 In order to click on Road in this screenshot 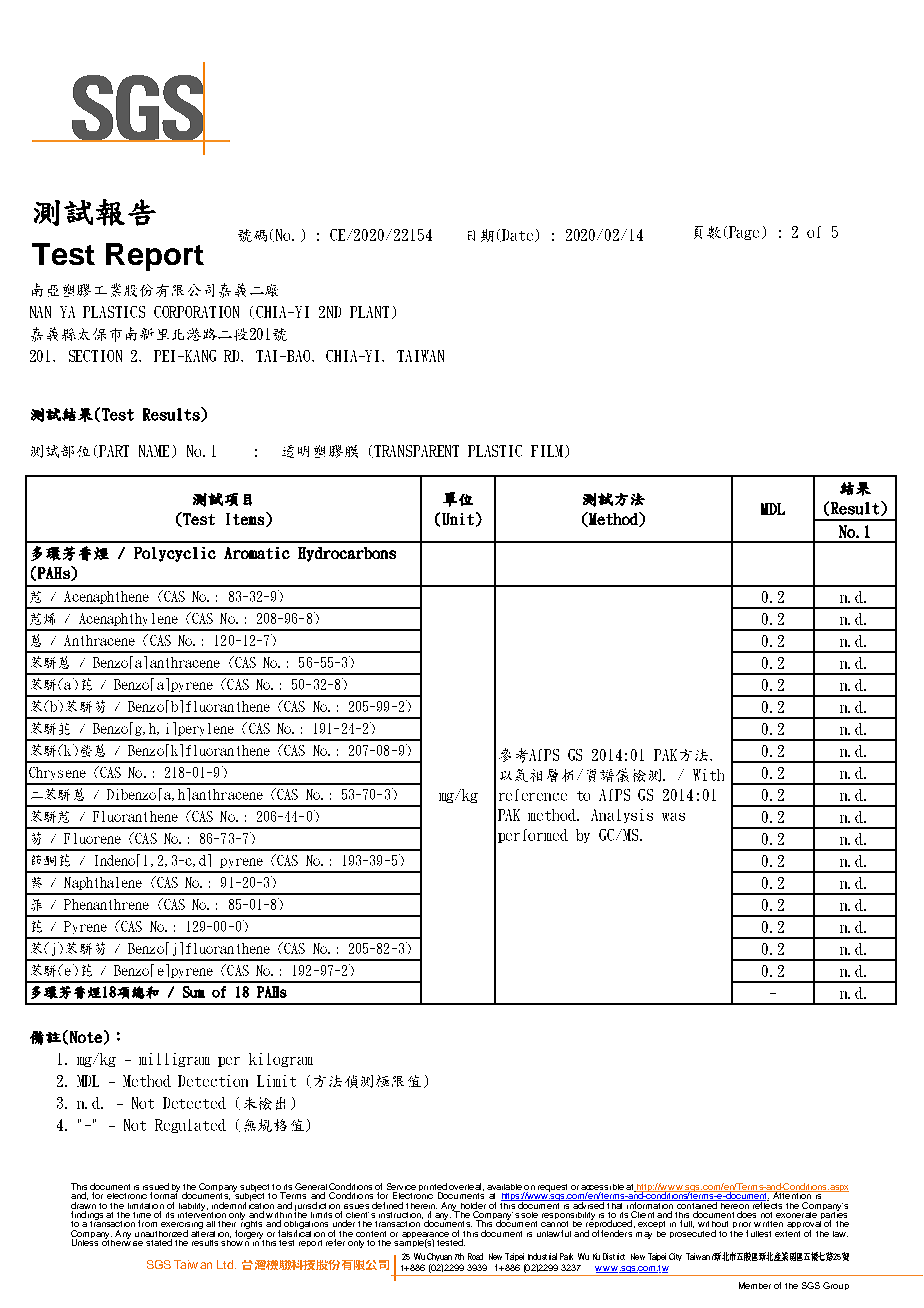, I will do `click(475, 1256)`.
